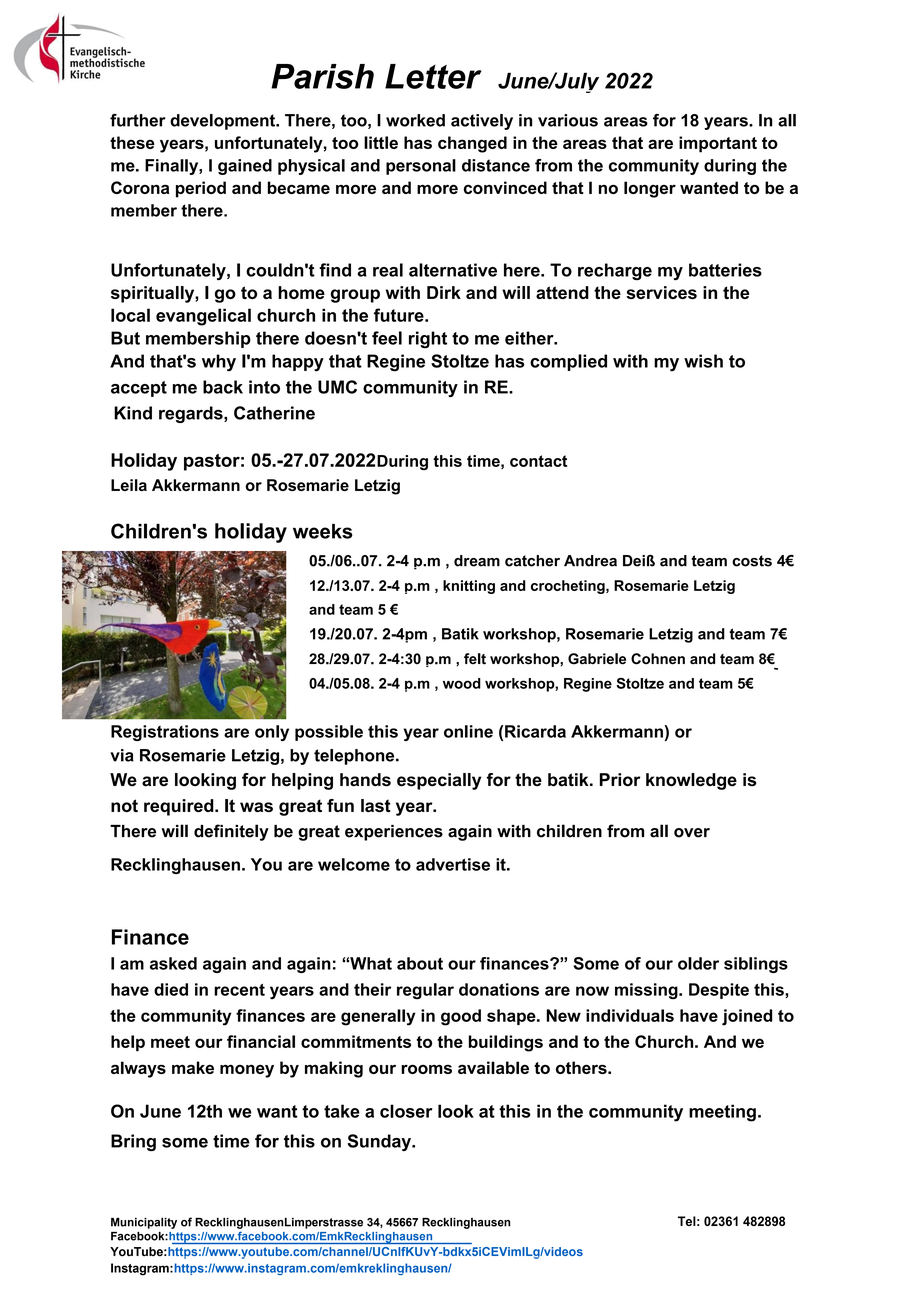 The width and height of the page is (924, 1308). What do you see at coordinates (415, 120) in the page?
I see `worked` at bounding box center [415, 120].
